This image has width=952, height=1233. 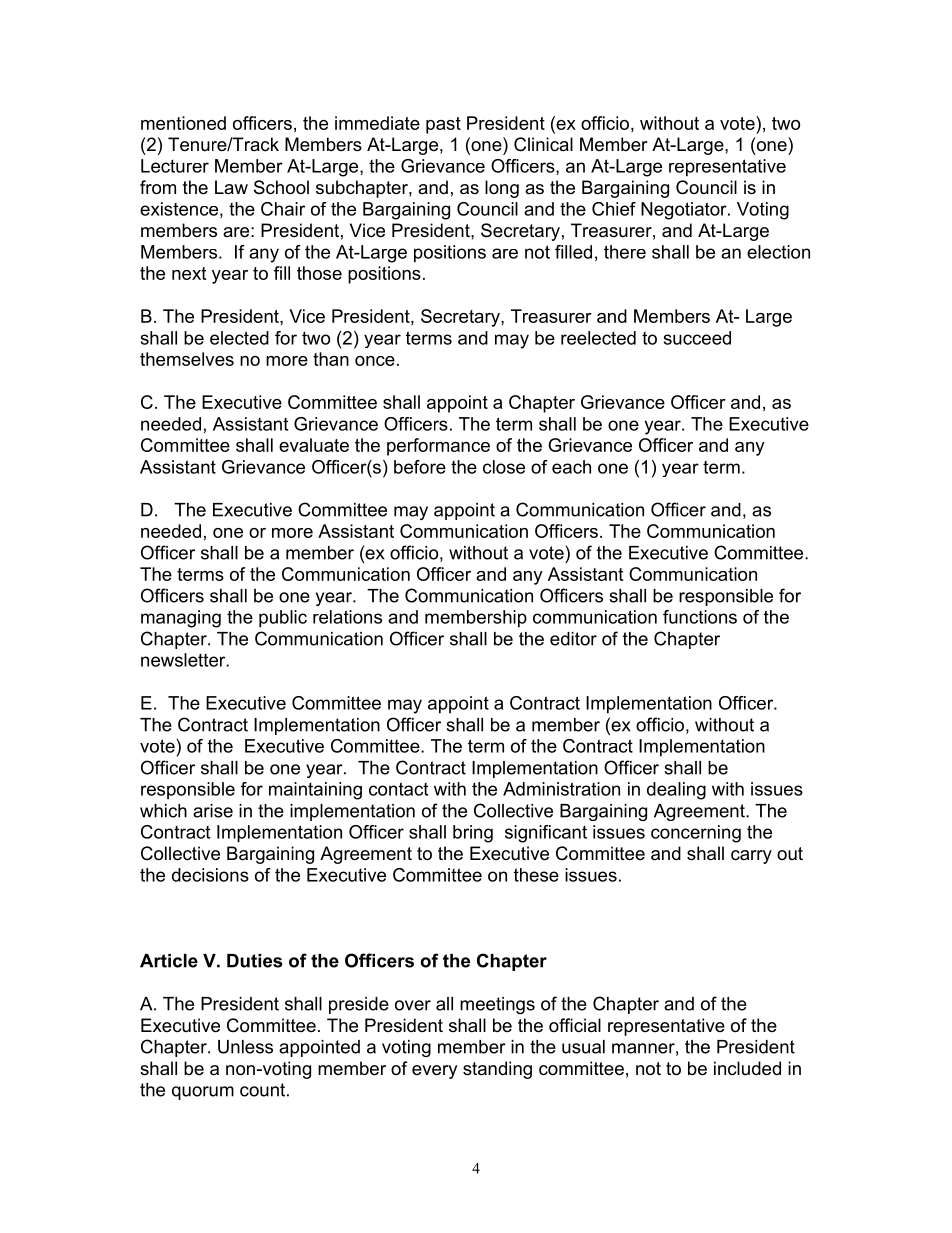 I want to click on Unless, so click(x=245, y=1047).
